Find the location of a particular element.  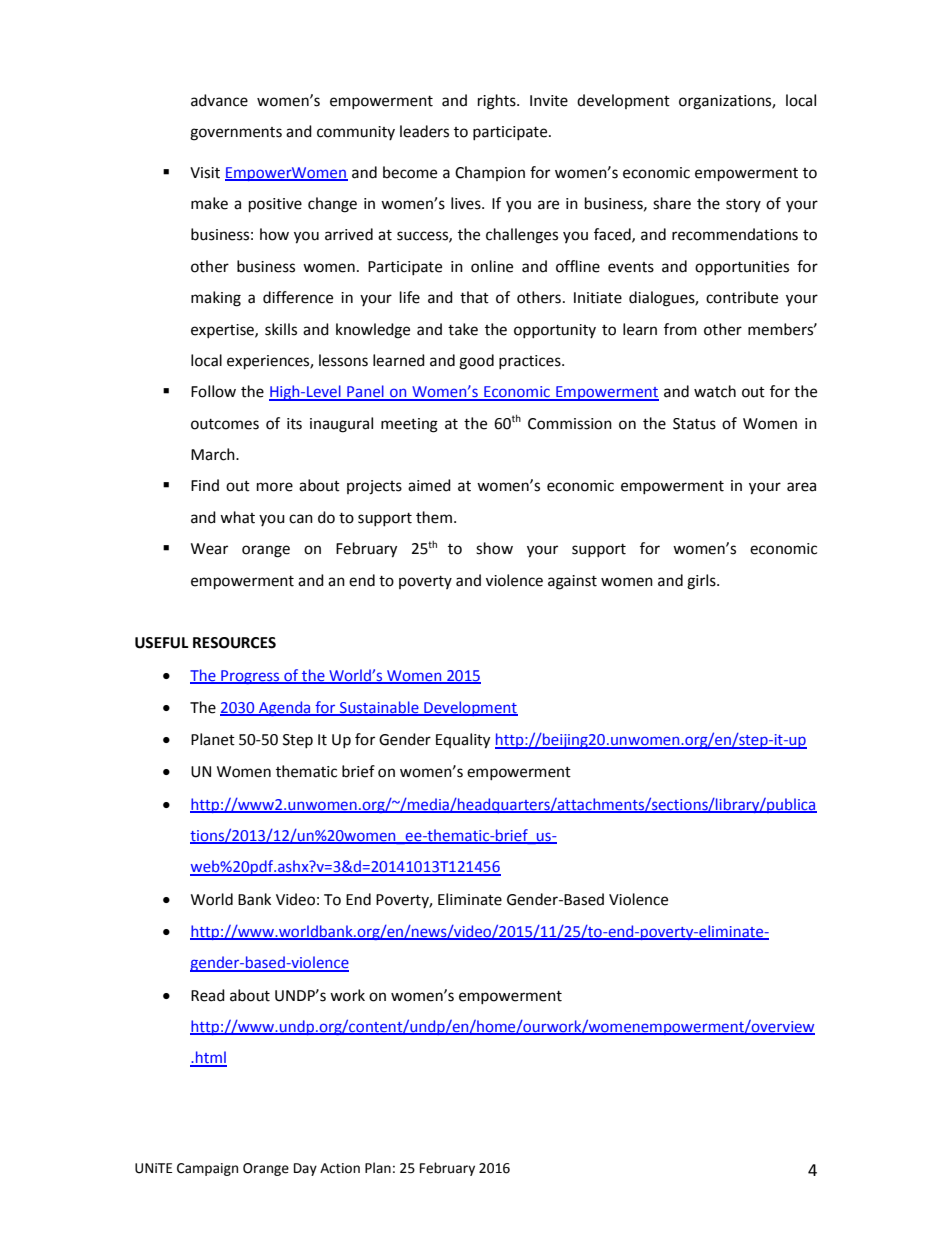

Equality is located at coordinates (463, 741).
